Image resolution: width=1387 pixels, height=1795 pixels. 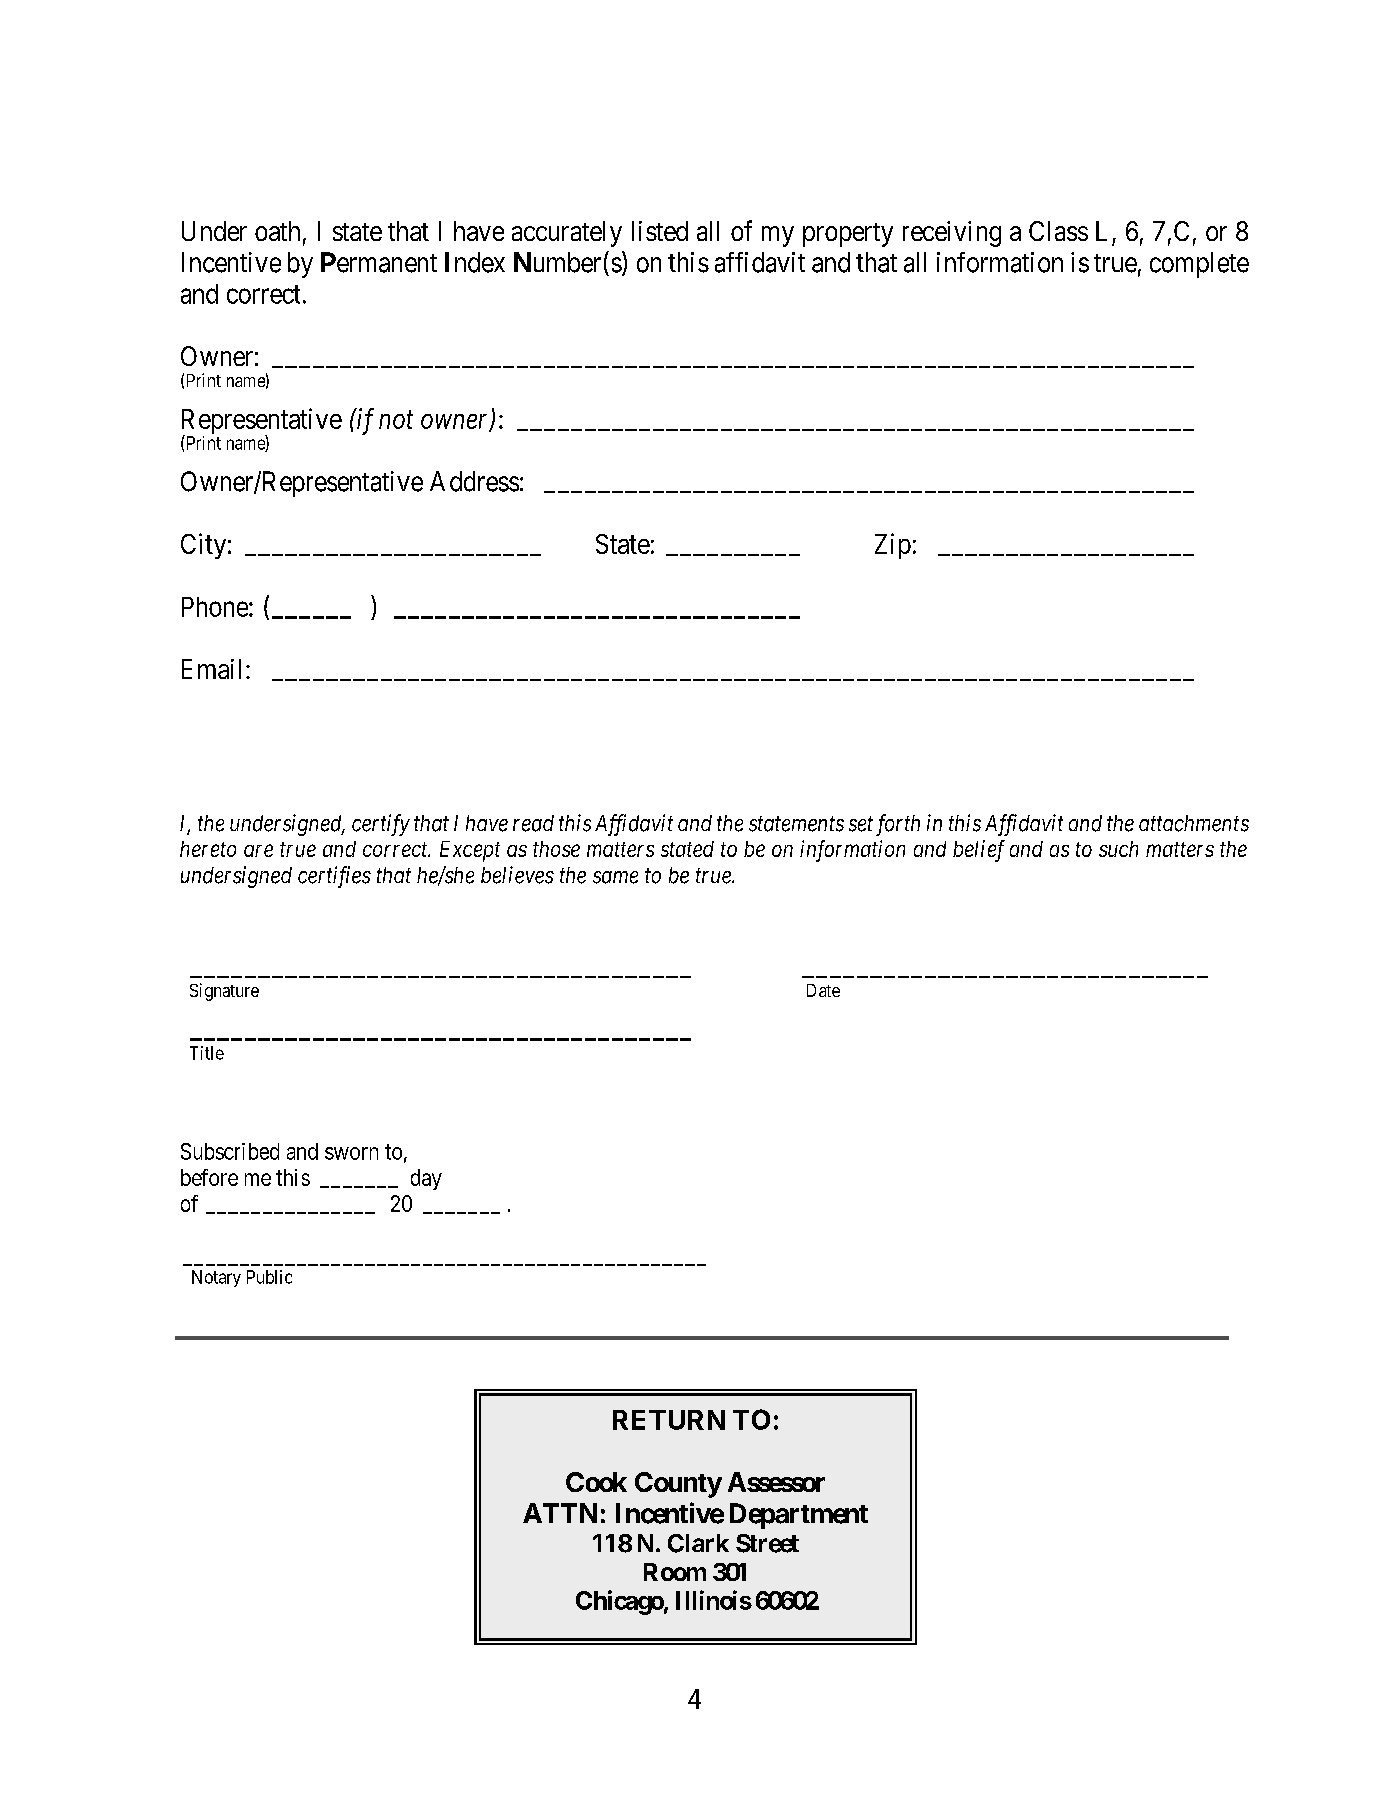 What do you see at coordinates (211, 669) in the screenshot?
I see `Email` at bounding box center [211, 669].
